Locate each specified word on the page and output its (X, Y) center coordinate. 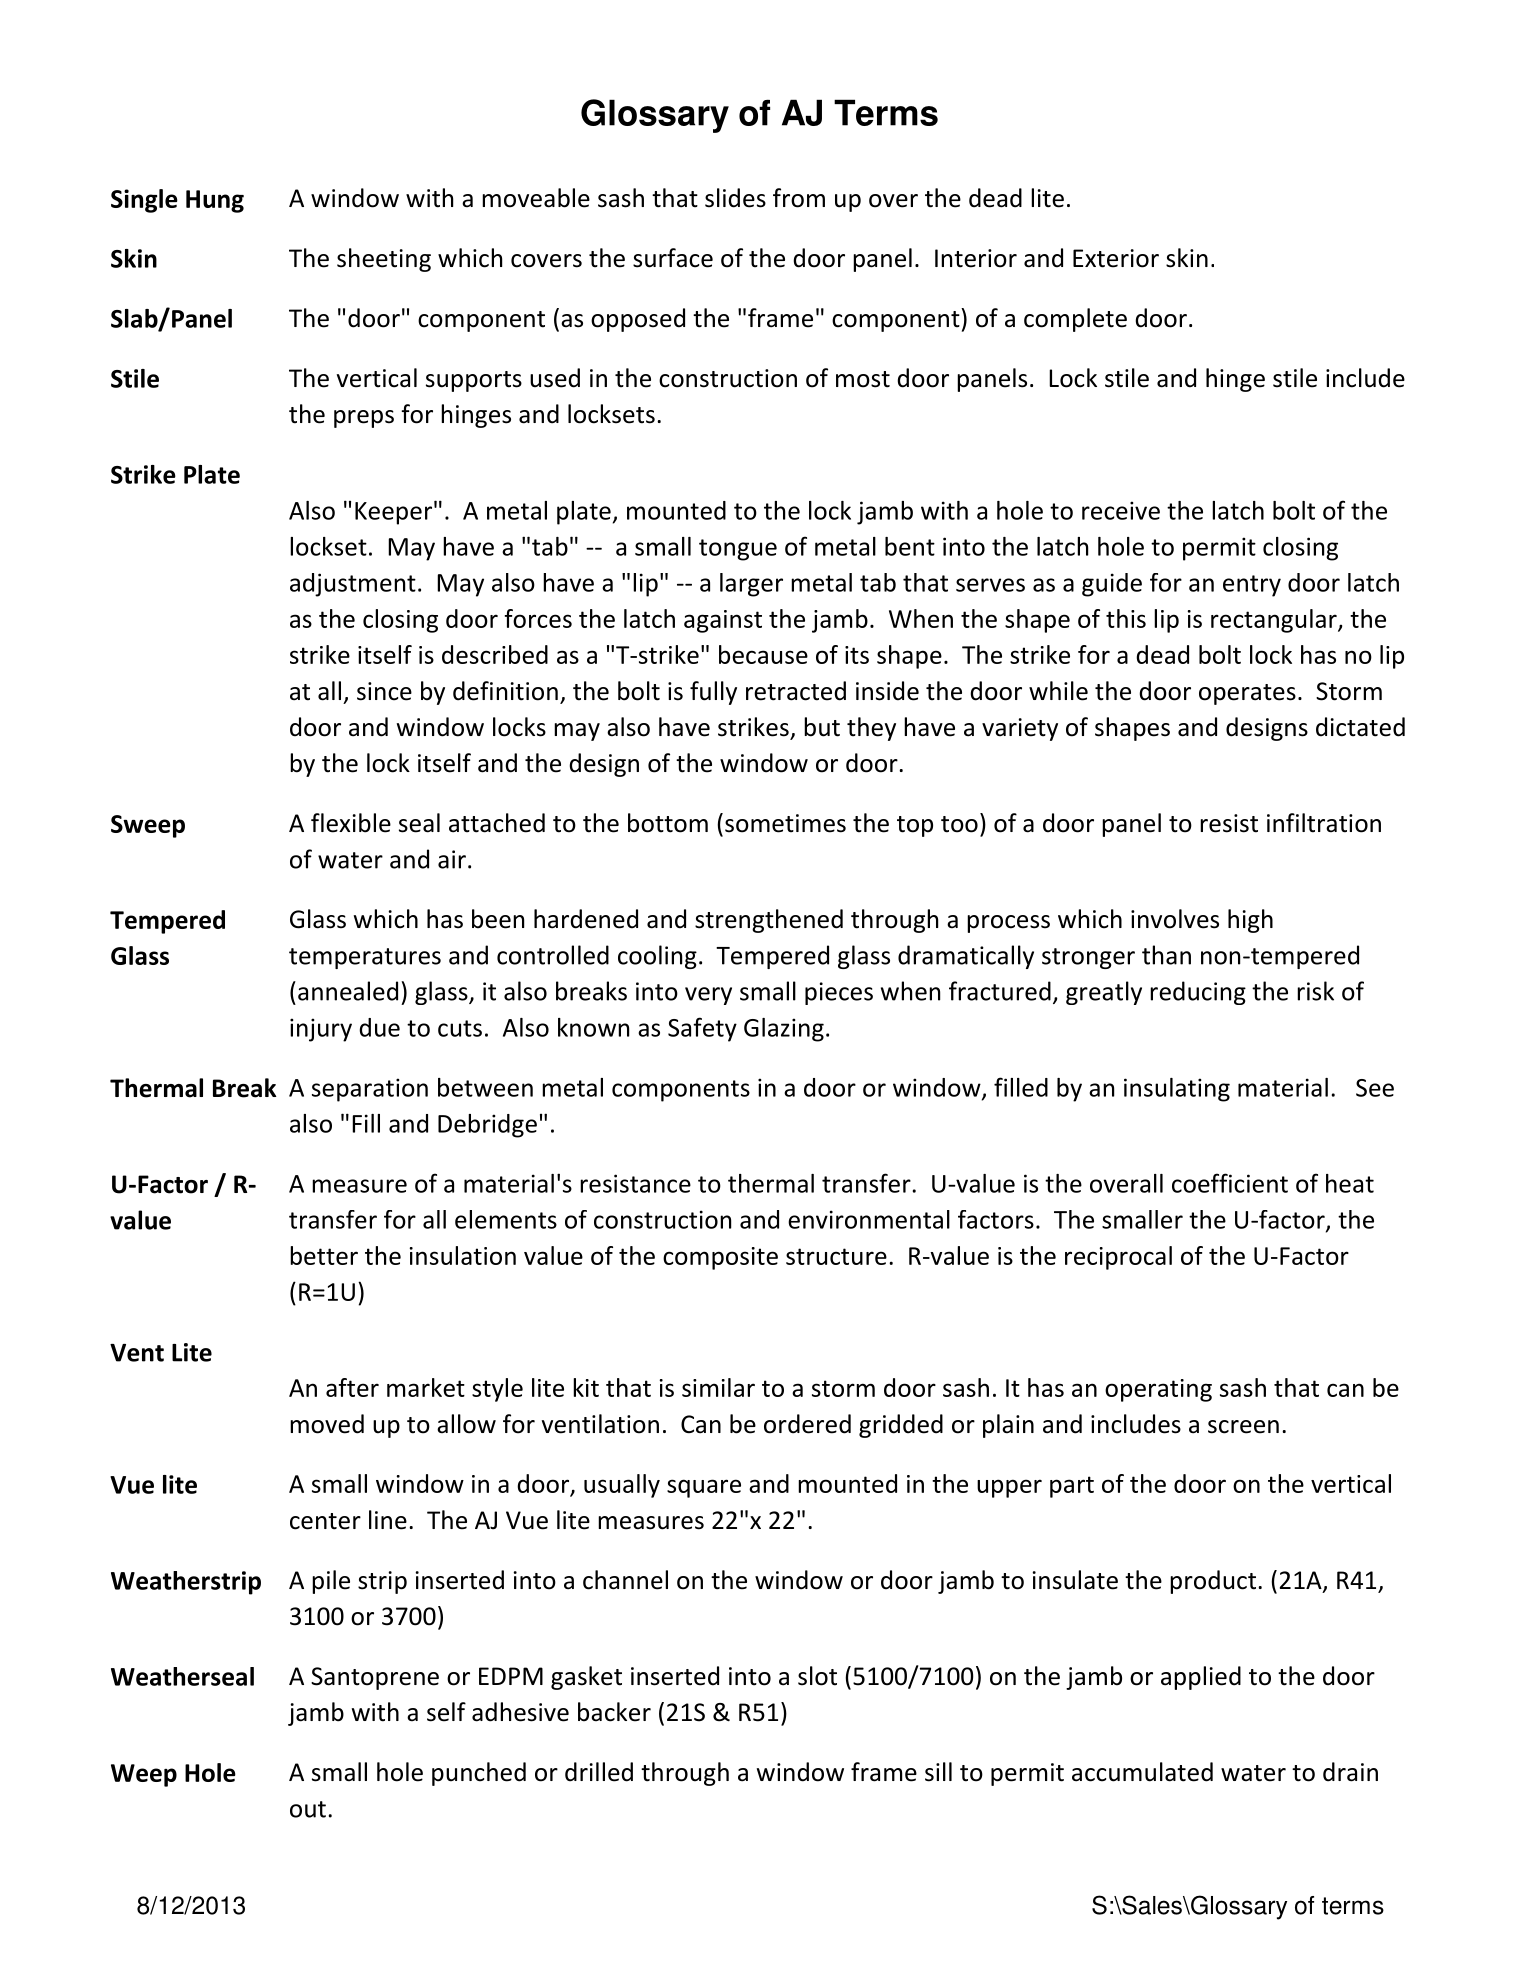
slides (735, 198)
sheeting (384, 260)
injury (321, 1030)
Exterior (1116, 258)
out (308, 1809)
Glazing (784, 1030)
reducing (1198, 993)
